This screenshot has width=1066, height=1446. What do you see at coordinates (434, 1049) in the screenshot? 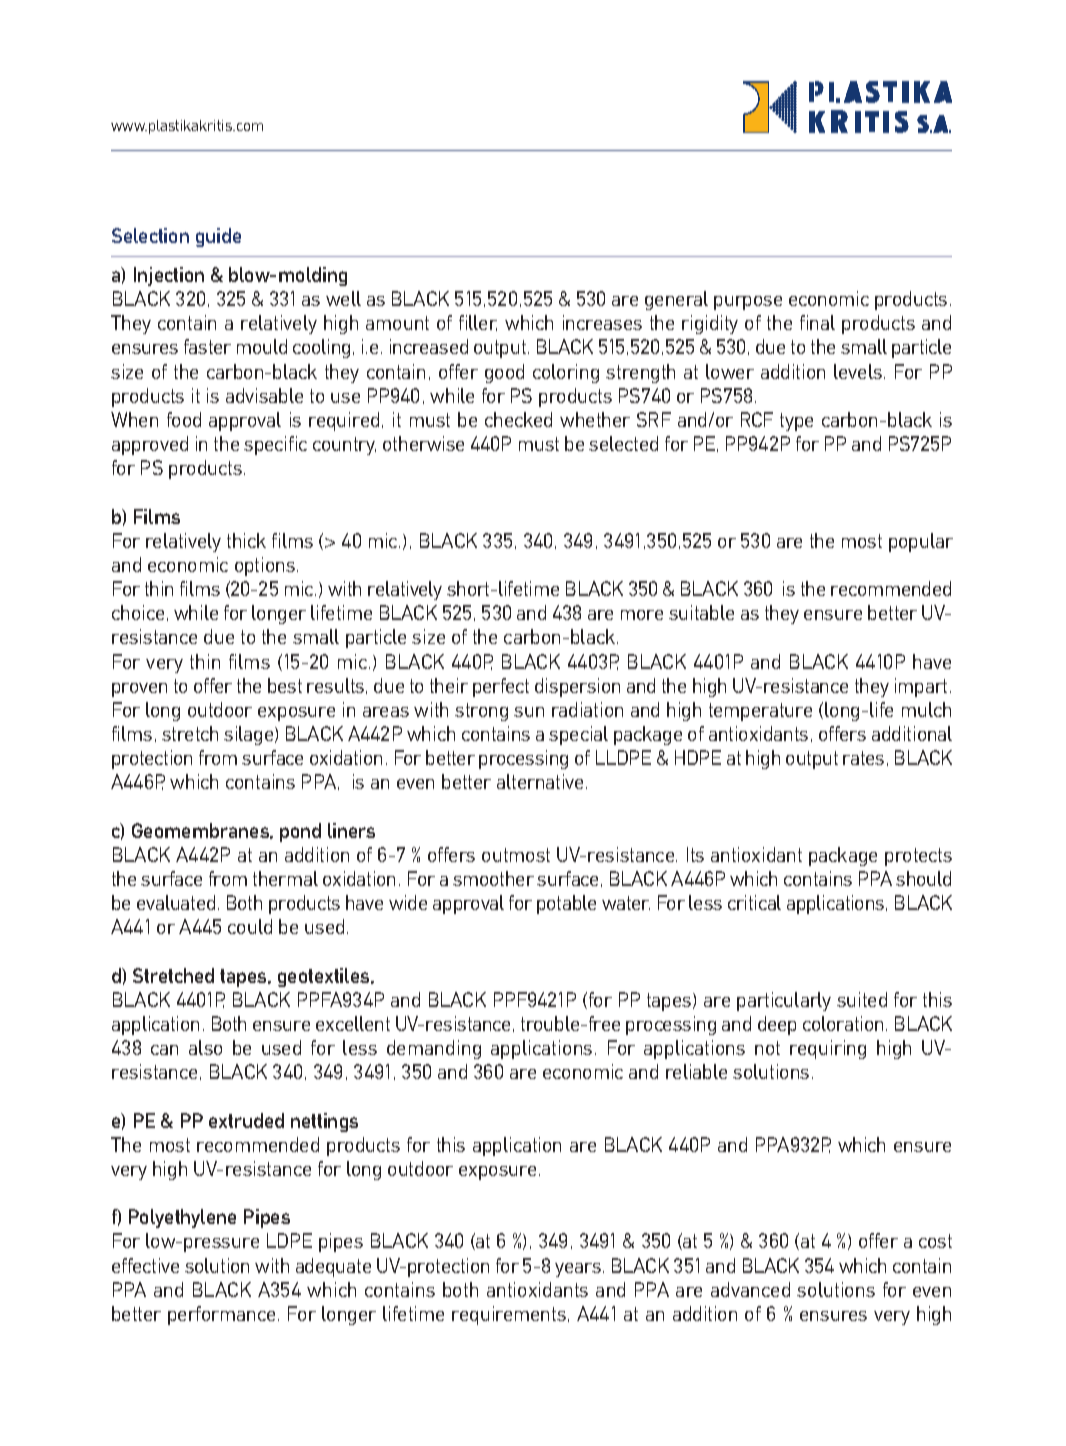
I see `demanding` at bounding box center [434, 1049].
